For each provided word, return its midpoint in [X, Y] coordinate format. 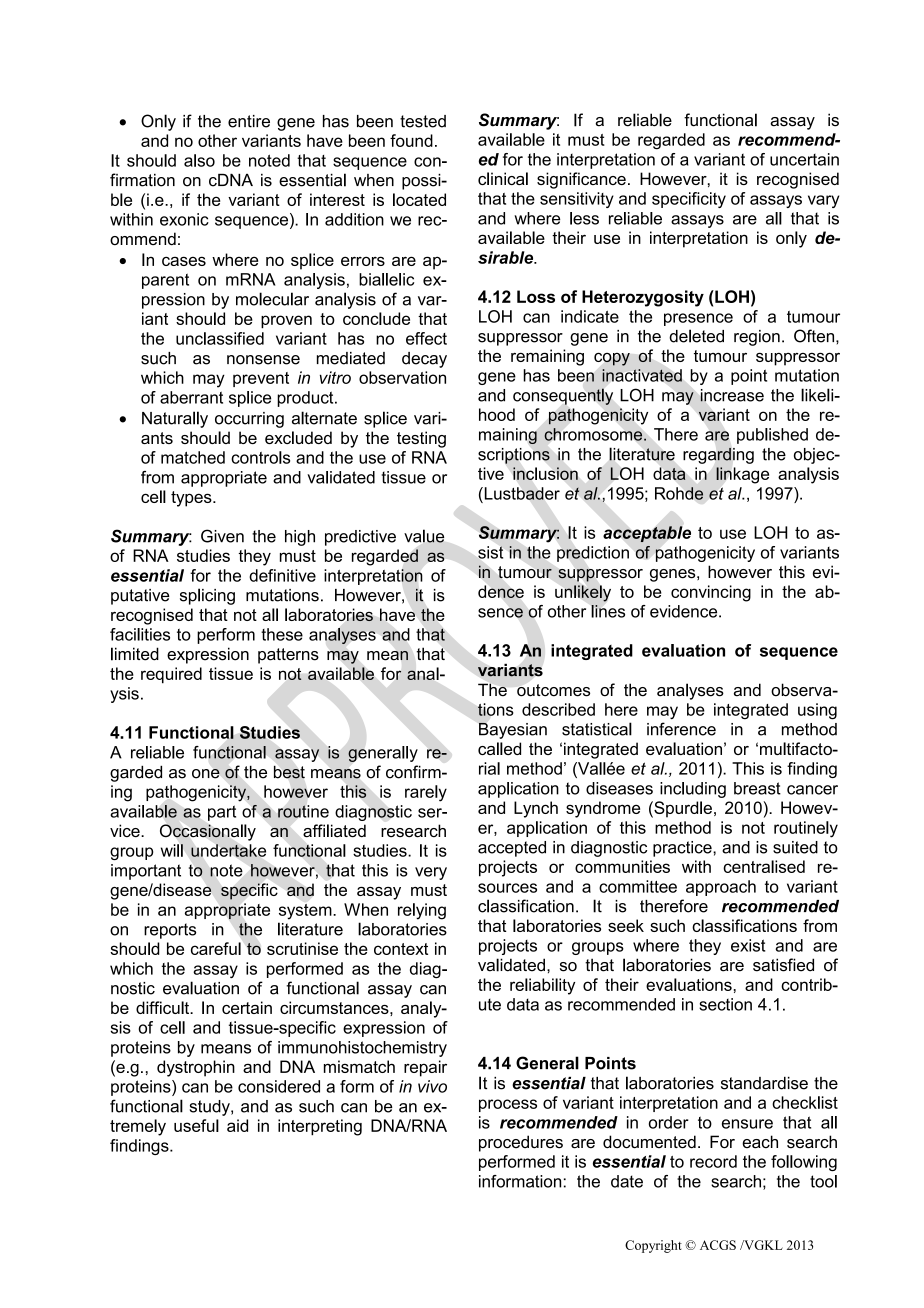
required [171, 675]
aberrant [191, 397]
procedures [521, 1143]
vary [823, 201]
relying [422, 911]
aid [237, 1125]
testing [421, 439]
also [199, 160]
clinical [503, 178]
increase [732, 395]
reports [170, 931]
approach [721, 888]
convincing [711, 593]
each [760, 1142]
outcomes [553, 690]
